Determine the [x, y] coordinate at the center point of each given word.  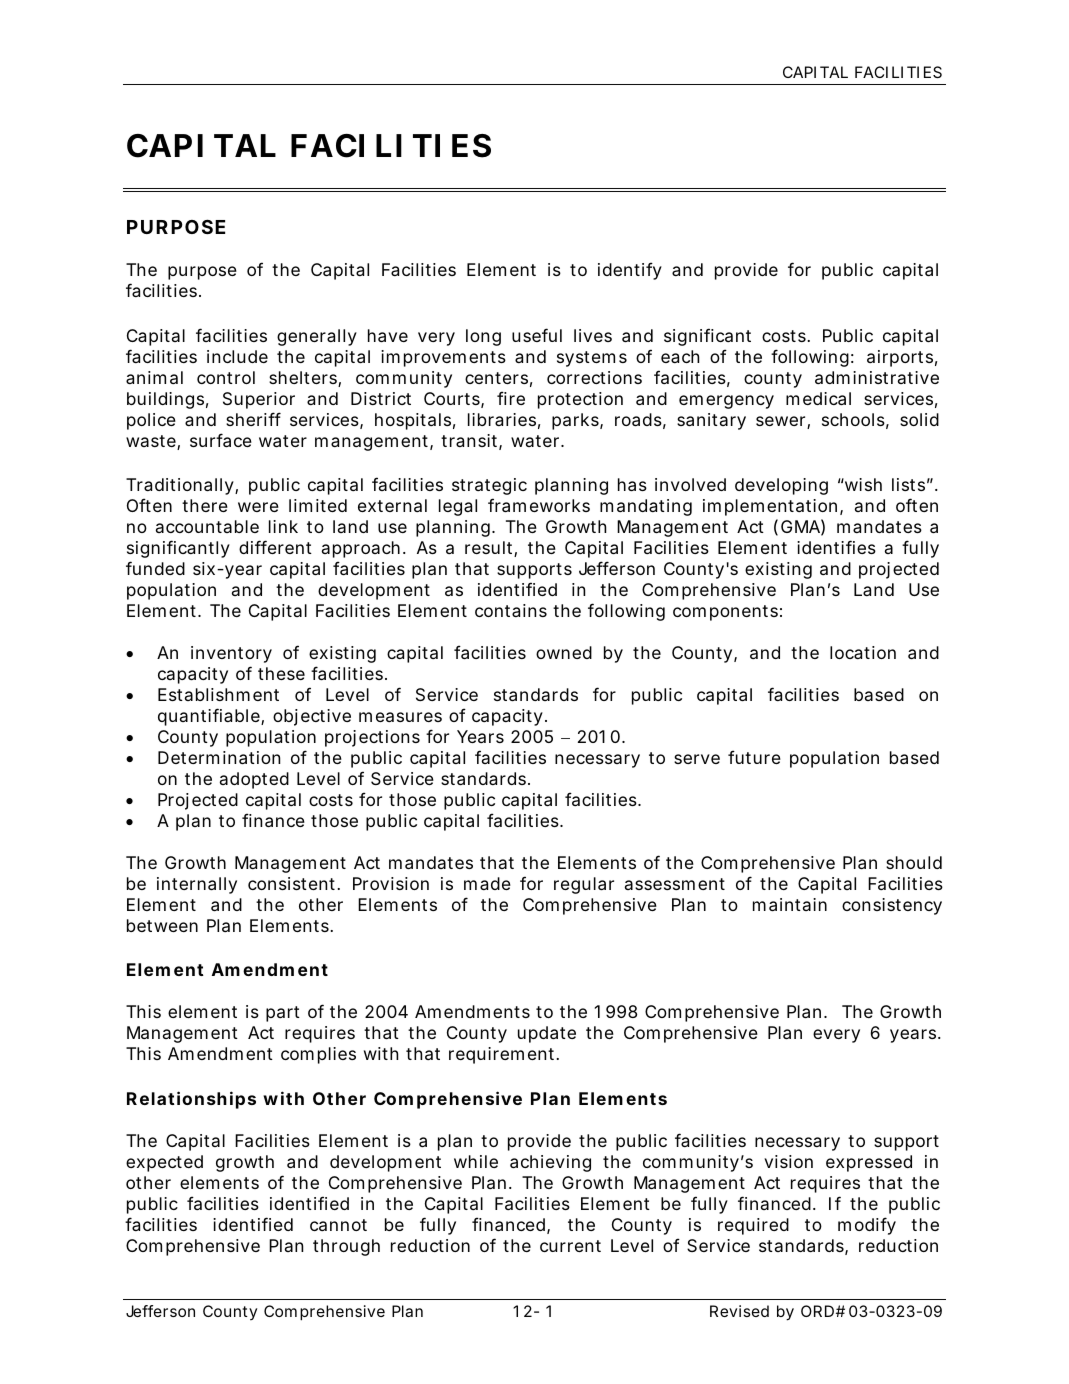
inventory [231, 654]
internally [197, 885]
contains [511, 610]
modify [867, 1226]
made [487, 883]
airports [900, 358]
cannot [338, 1225]
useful [537, 335]
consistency [892, 906]
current [570, 1246]
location [863, 652]
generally [317, 337]
